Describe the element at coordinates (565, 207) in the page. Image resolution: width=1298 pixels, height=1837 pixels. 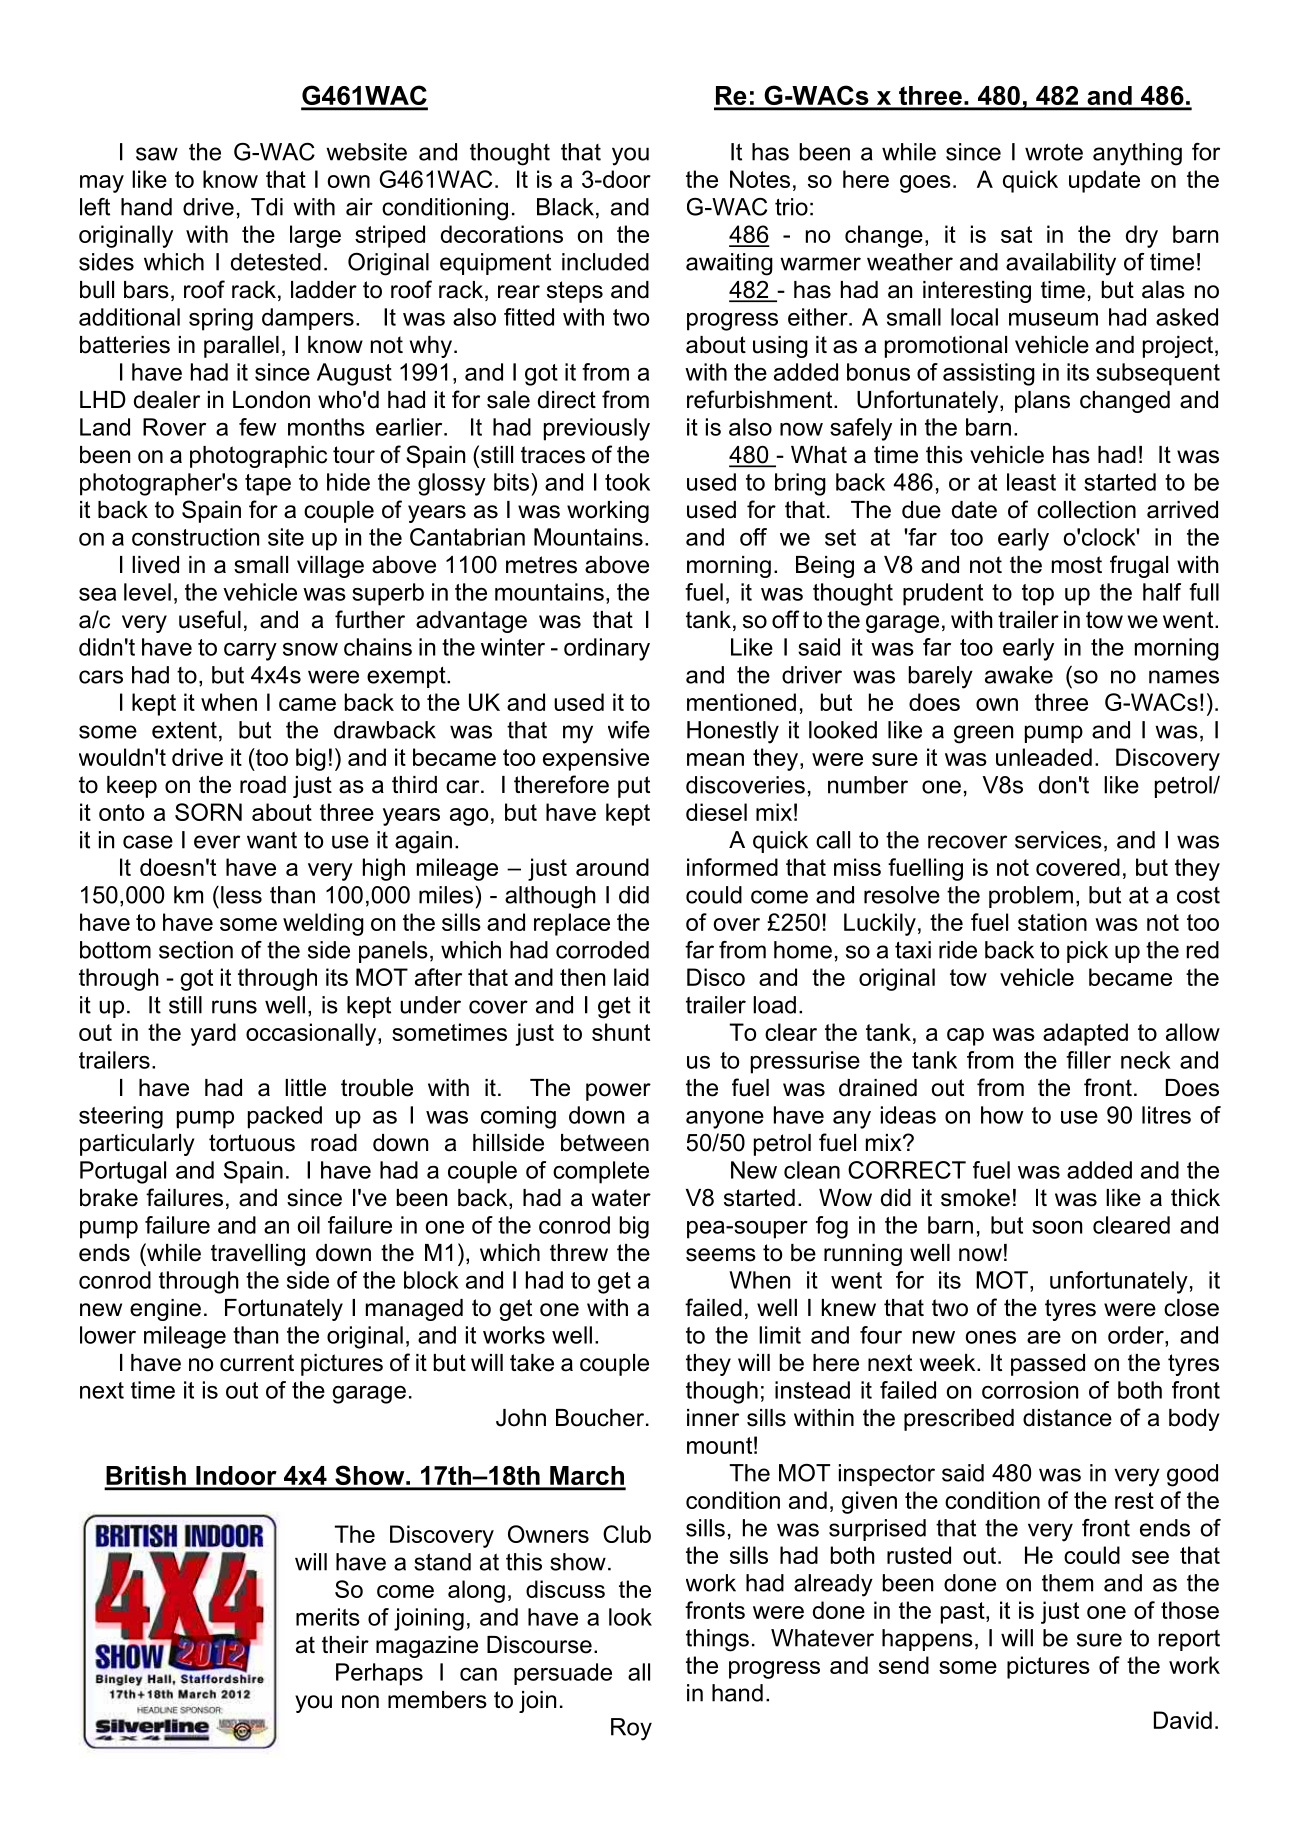
I see `Black` at that location.
